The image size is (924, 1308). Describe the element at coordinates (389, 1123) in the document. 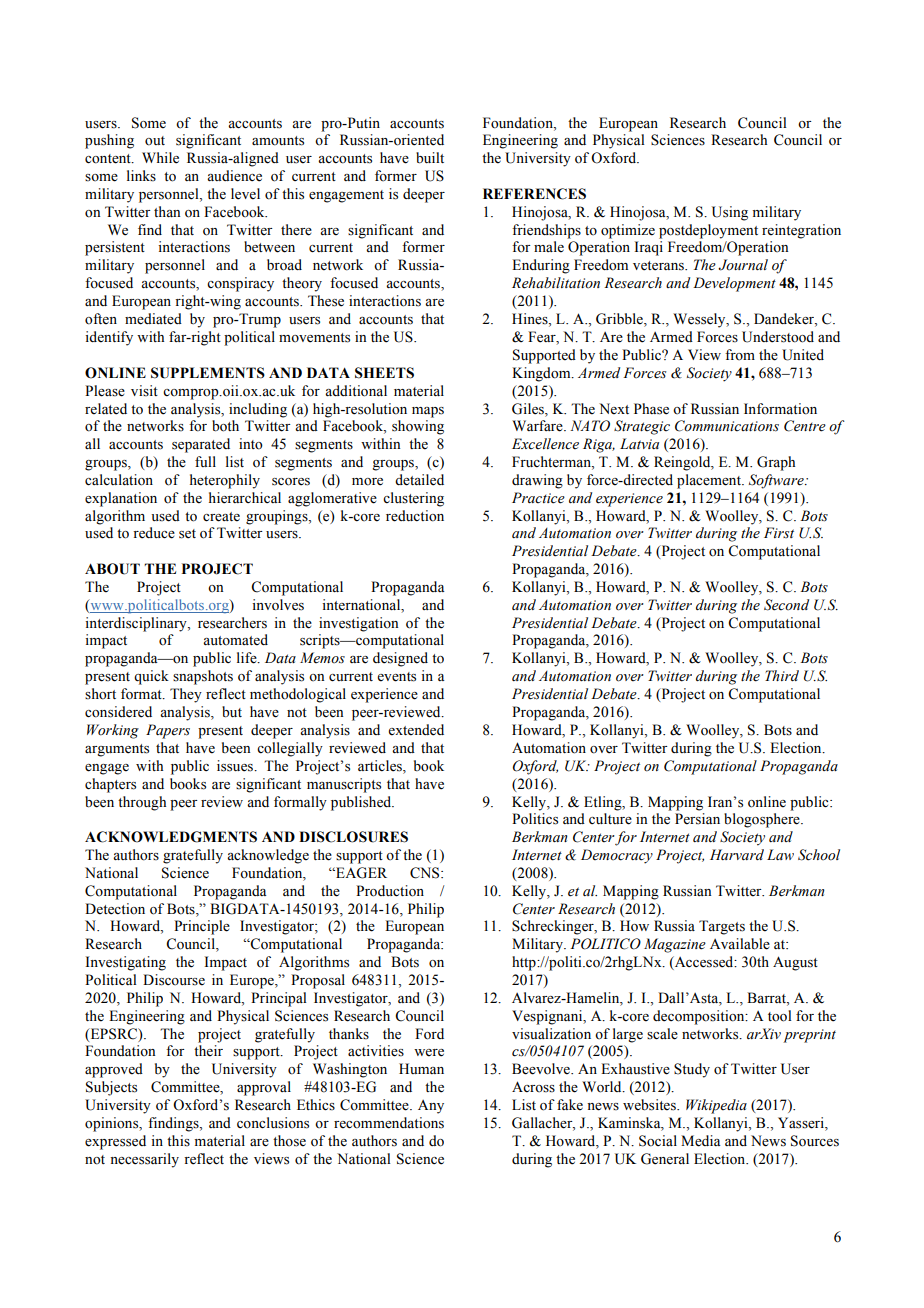

I see `recommendations` at that location.
